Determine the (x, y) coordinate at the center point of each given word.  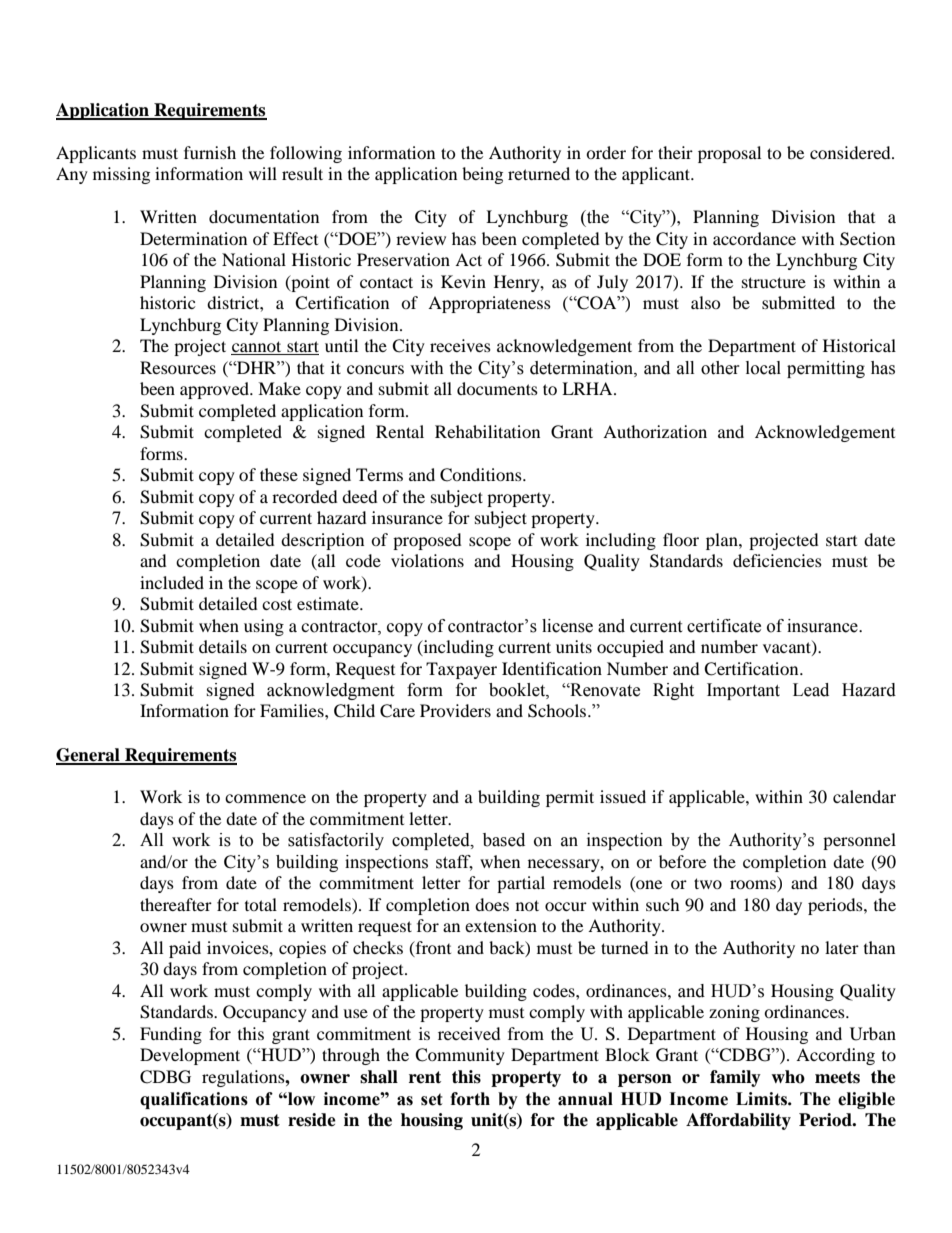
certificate (724, 626)
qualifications (194, 1100)
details (223, 646)
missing (121, 175)
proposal (729, 154)
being (482, 175)
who (788, 1077)
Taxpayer (461, 670)
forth (470, 1099)
